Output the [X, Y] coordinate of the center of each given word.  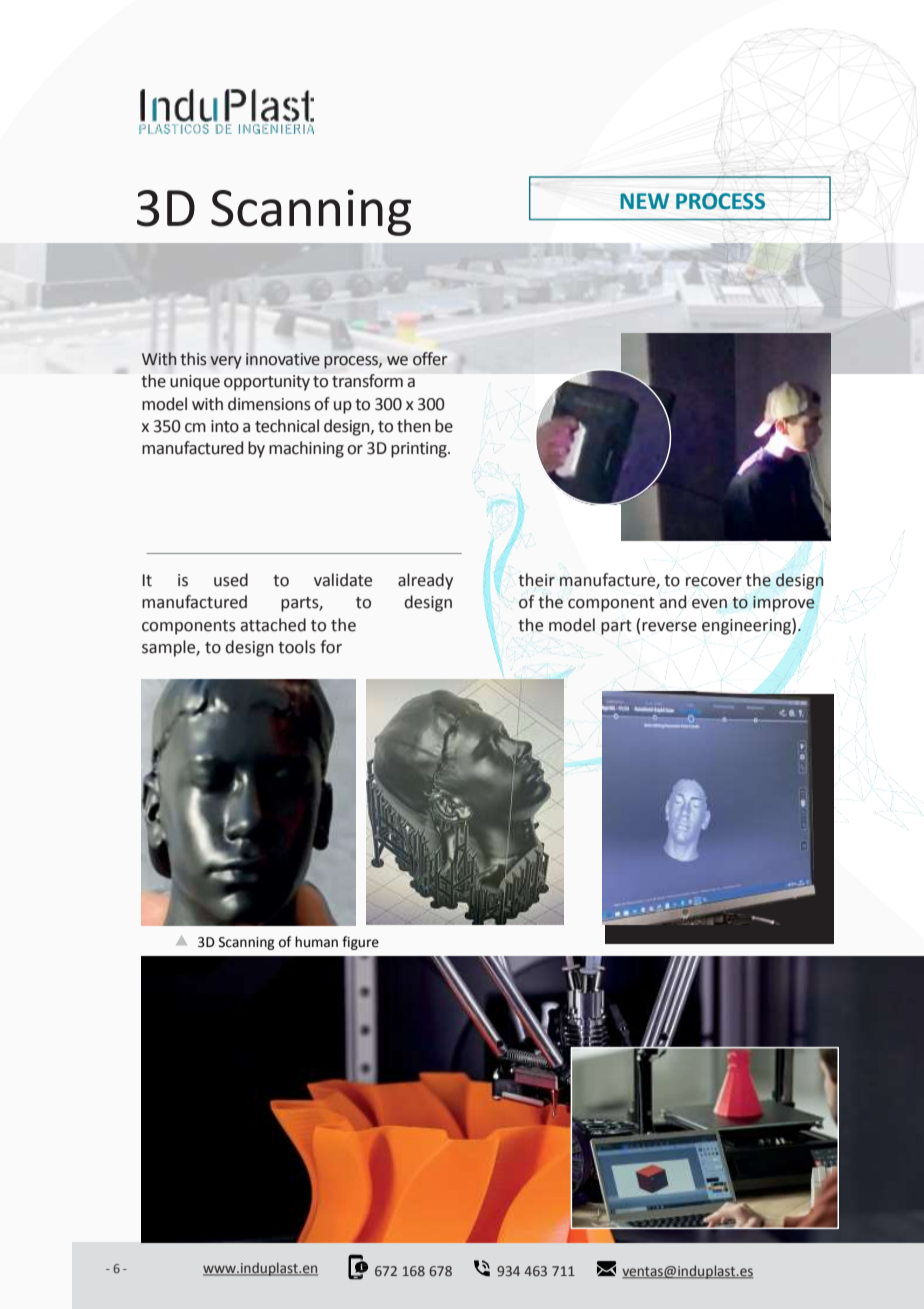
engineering [747, 626]
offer [430, 359]
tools [297, 647]
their [536, 580]
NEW [645, 201]
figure [360, 943]
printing [420, 450]
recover [714, 582]
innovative [283, 359]
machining [306, 449]
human [316, 942]
